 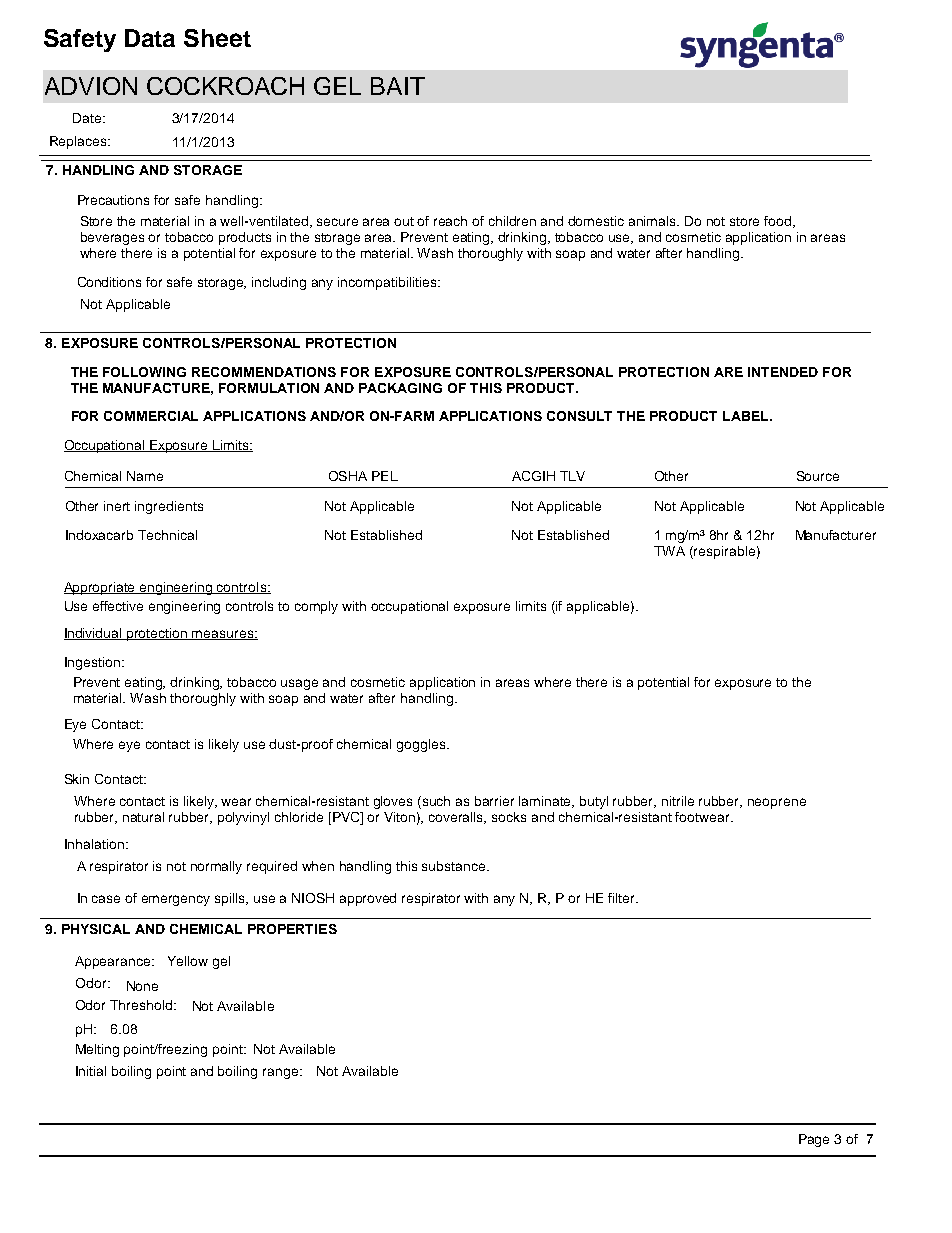 What do you see at coordinates (779, 222) in the document?
I see `food` at bounding box center [779, 222].
